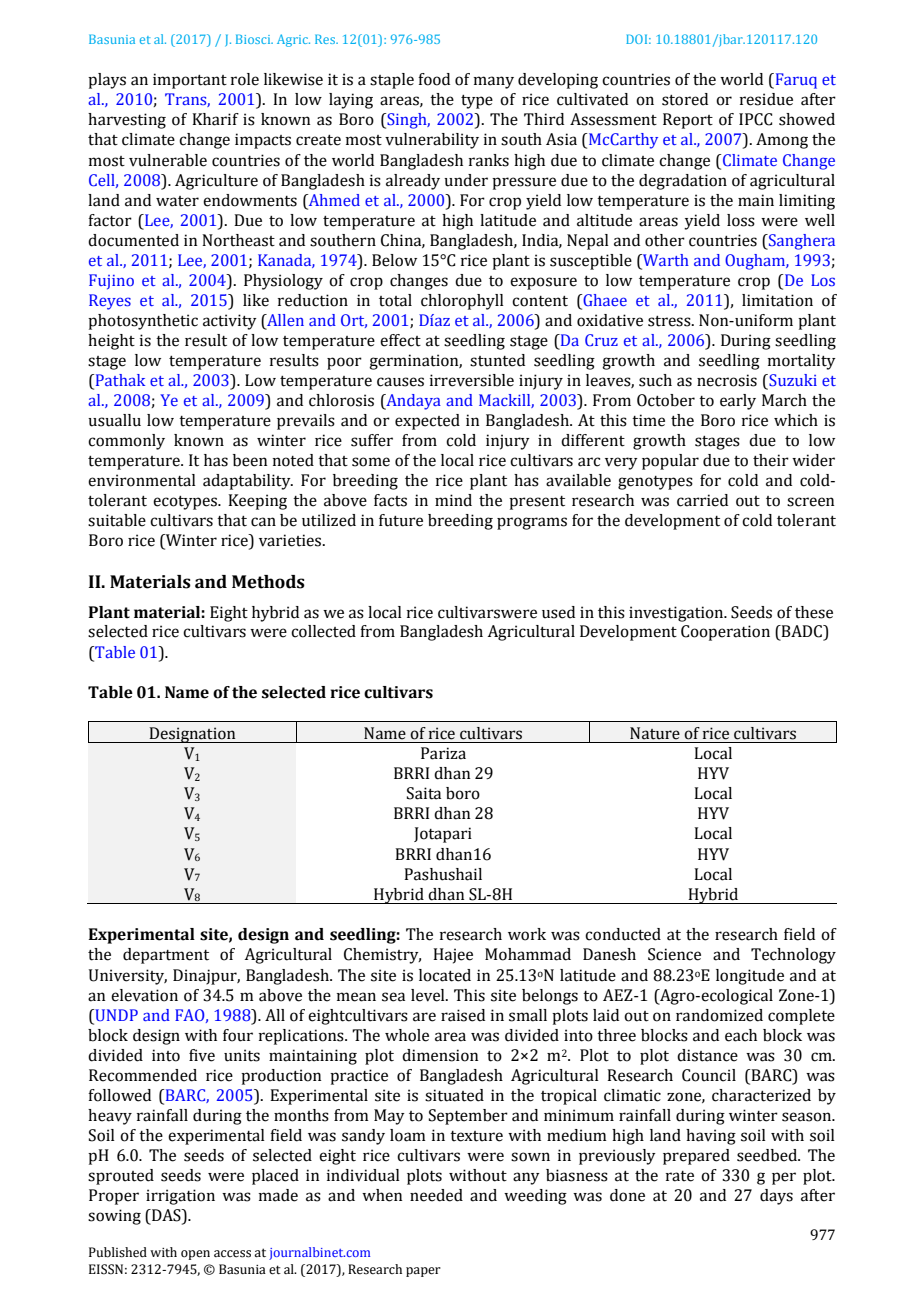  Describe the element at coordinates (432, 141) in the screenshot. I see `vulnerability` at that location.
